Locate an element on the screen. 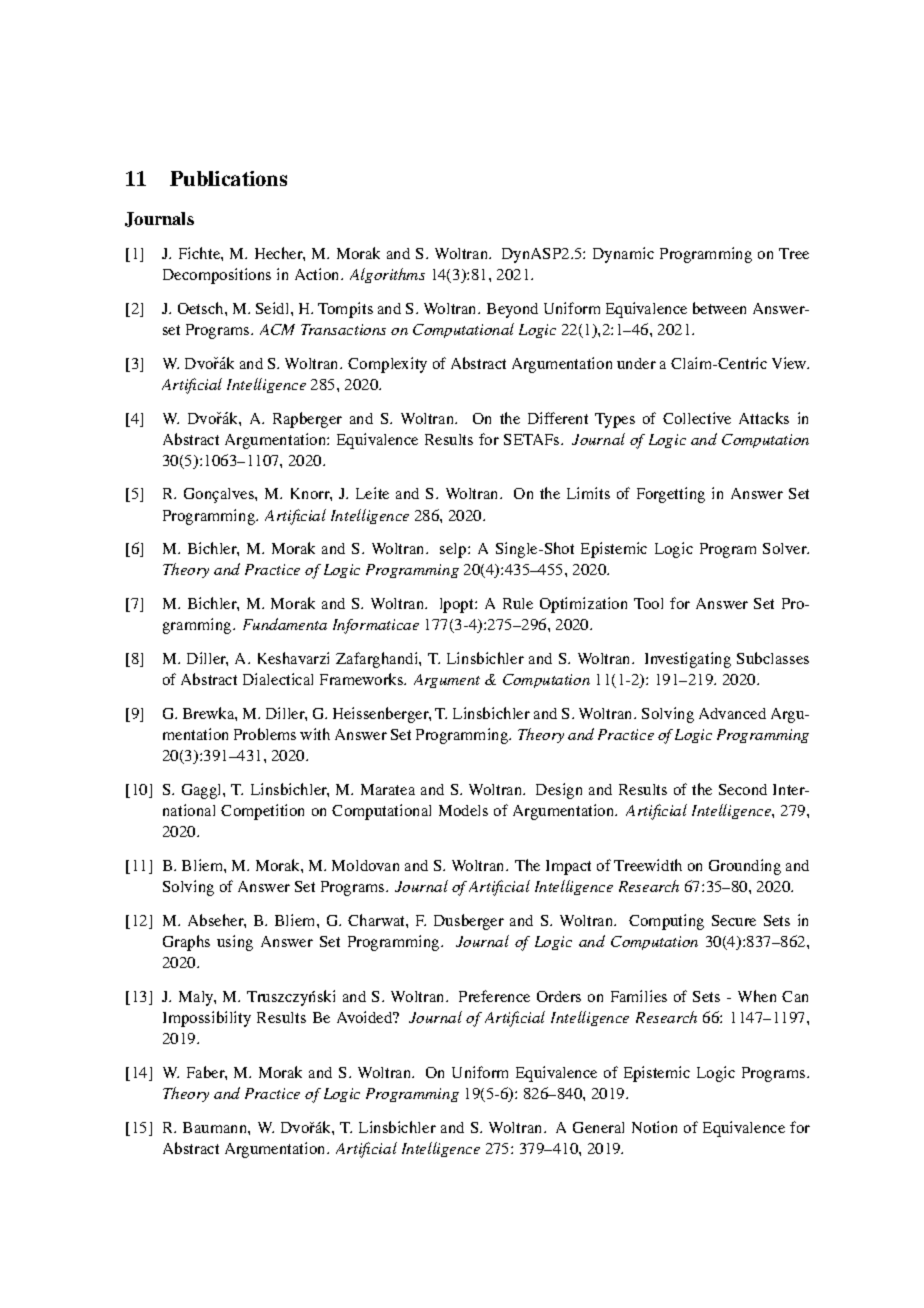  using is located at coordinates (235, 943).
